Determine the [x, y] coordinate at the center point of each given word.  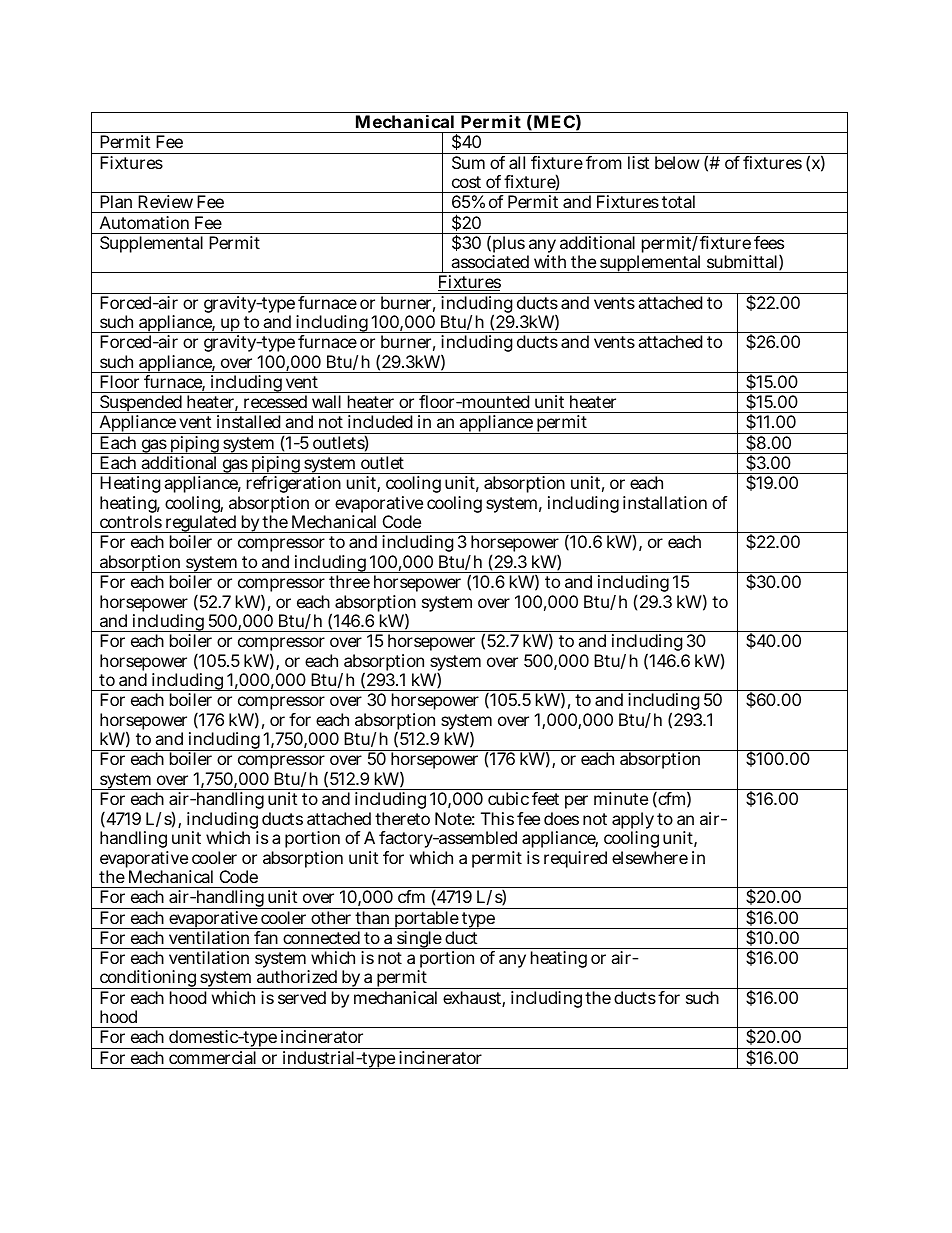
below [677, 162]
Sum [468, 162]
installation [665, 502]
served [302, 997]
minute [621, 798]
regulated [200, 525]
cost [466, 182]
